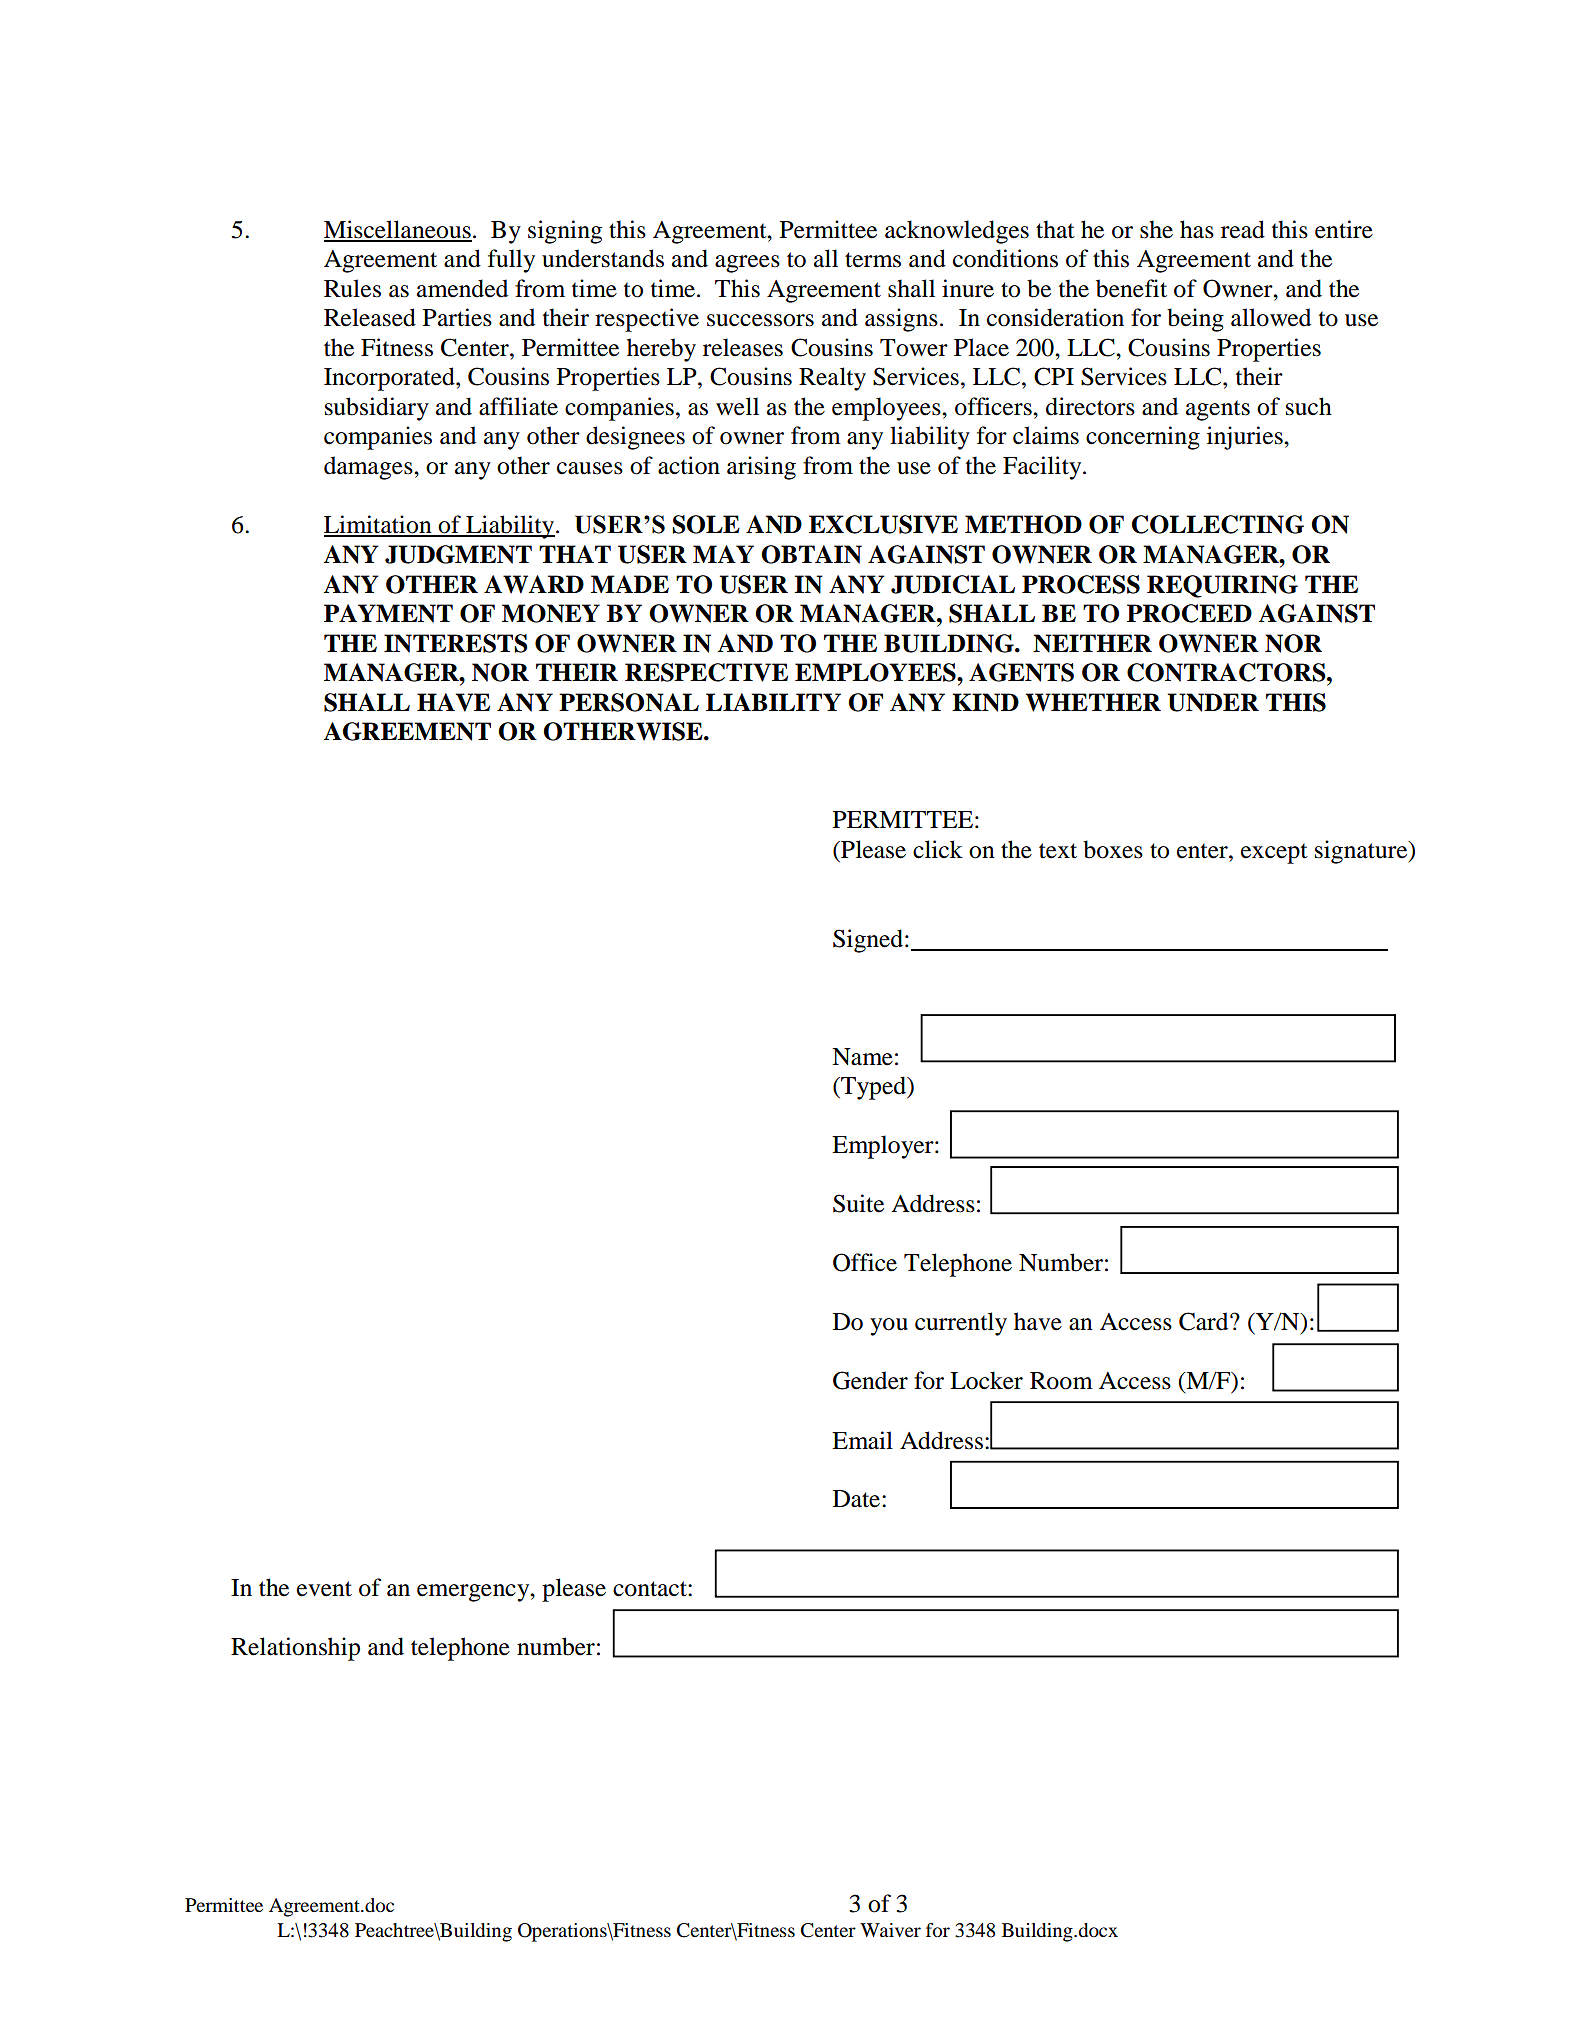 The image size is (1572, 2034). What do you see at coordinates (1271, 317) in the page?
I see `allowed` at bounding box center [1271, 317].
